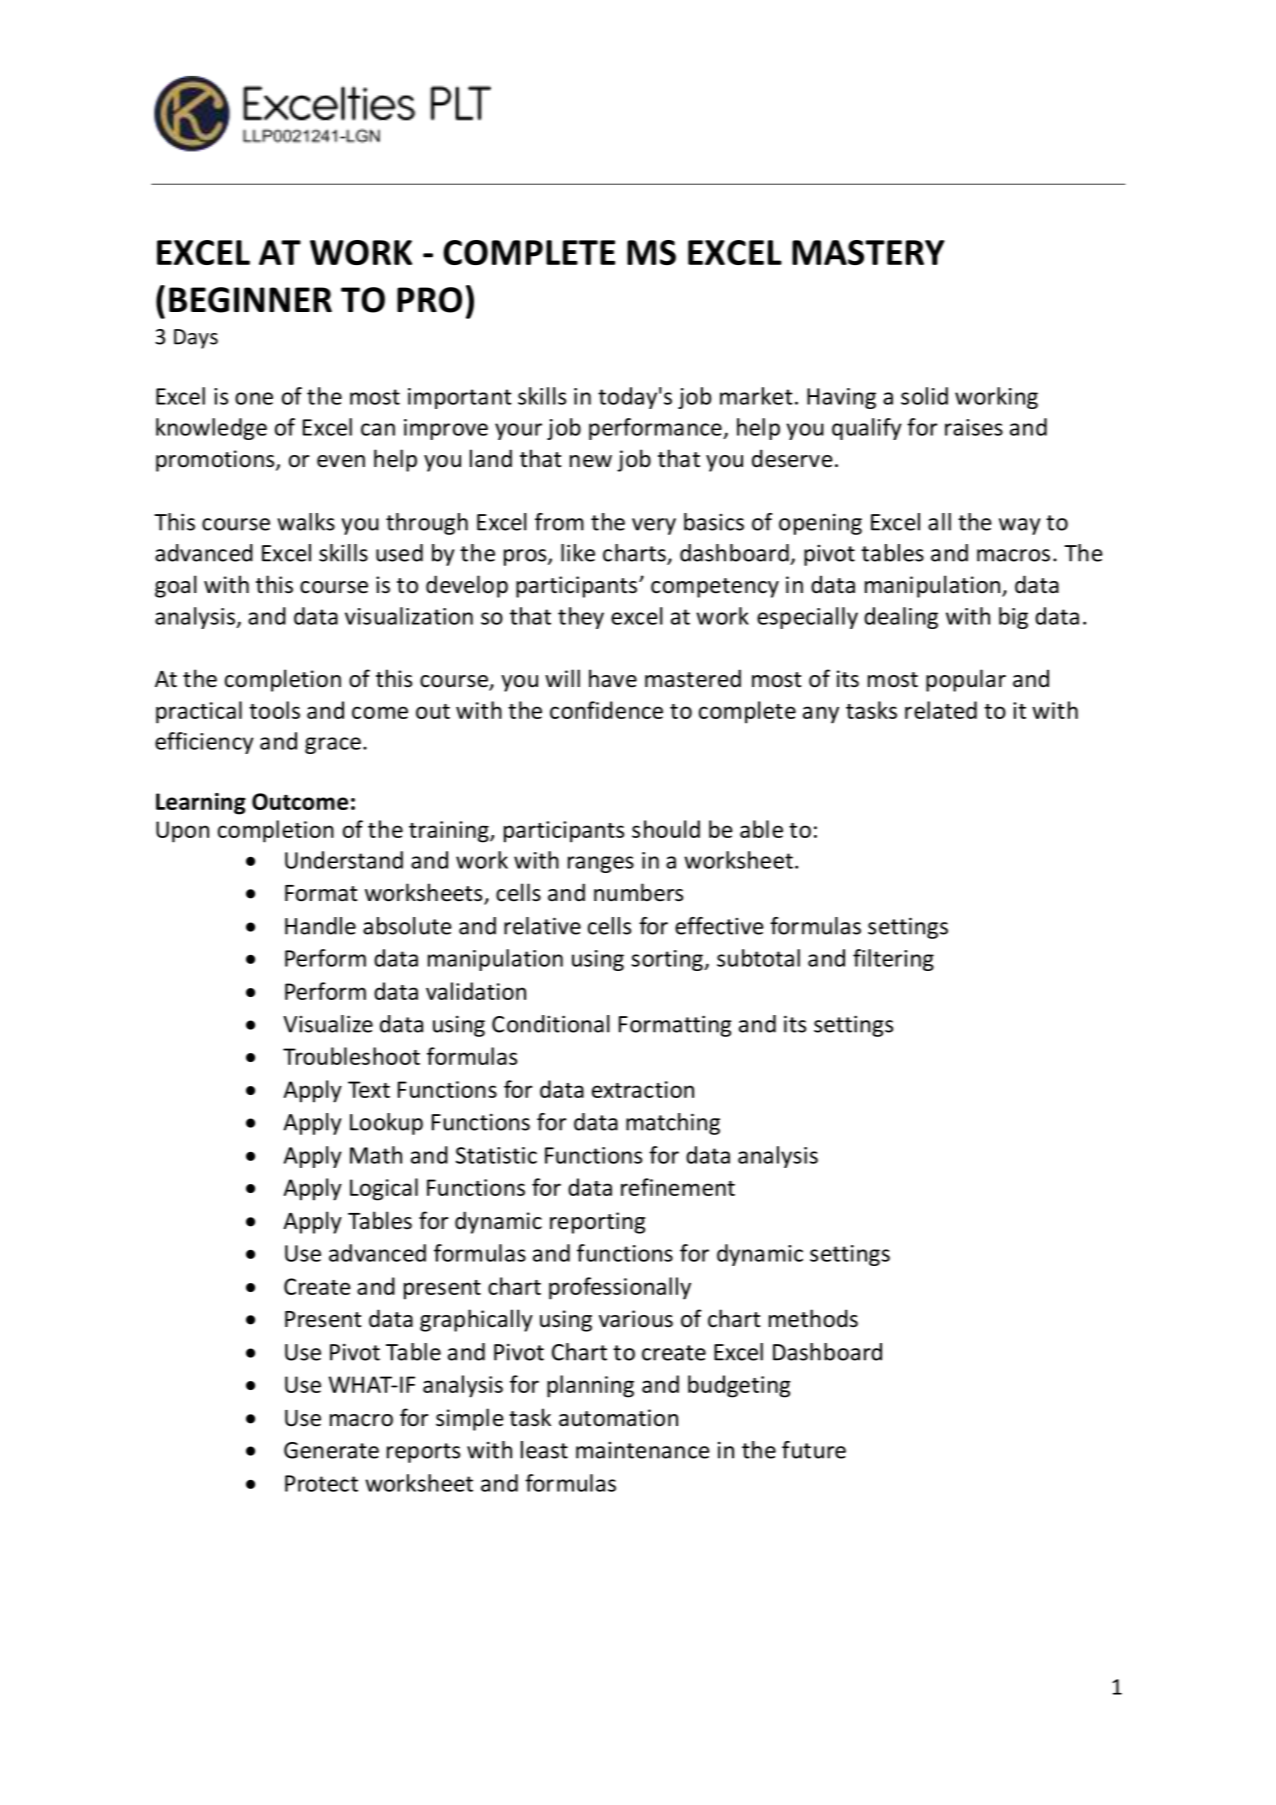 This document has height=1805, width=1276. Describe the element at coordinates (250, 300) in the document. I see `BEGINNER` at that location.
